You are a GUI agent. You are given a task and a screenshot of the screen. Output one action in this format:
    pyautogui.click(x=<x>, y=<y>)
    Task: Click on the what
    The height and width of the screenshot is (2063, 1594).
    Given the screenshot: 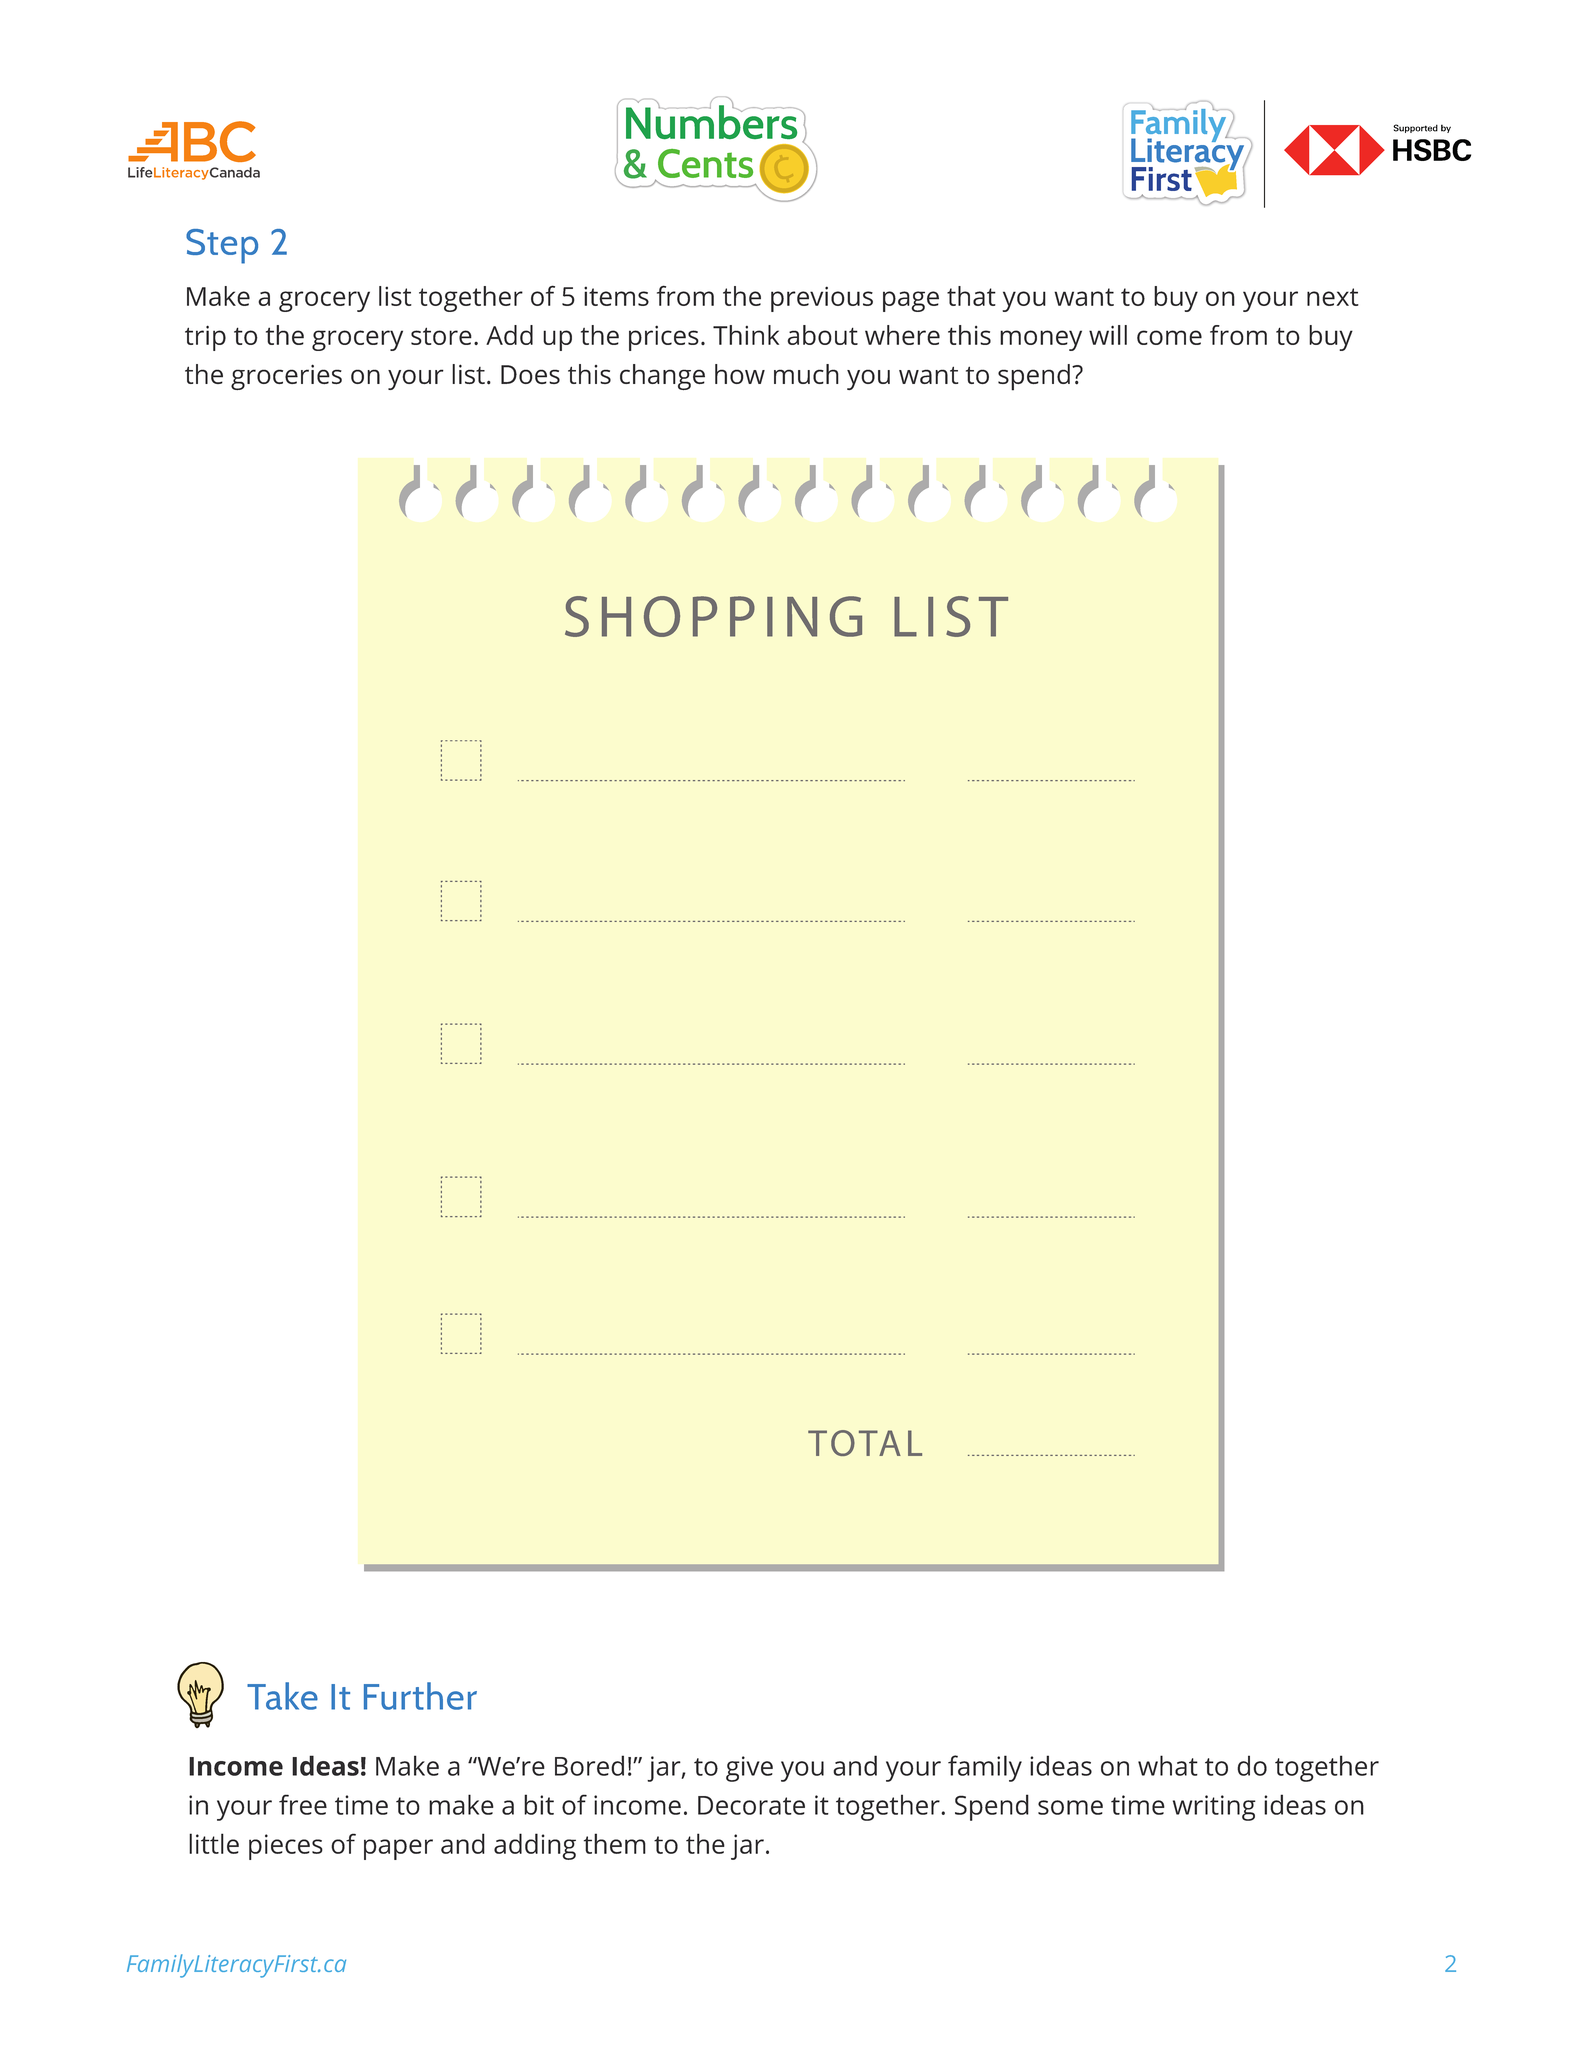 What is the action you would take?
    pyautogui.click(x=1168, y=1765)
